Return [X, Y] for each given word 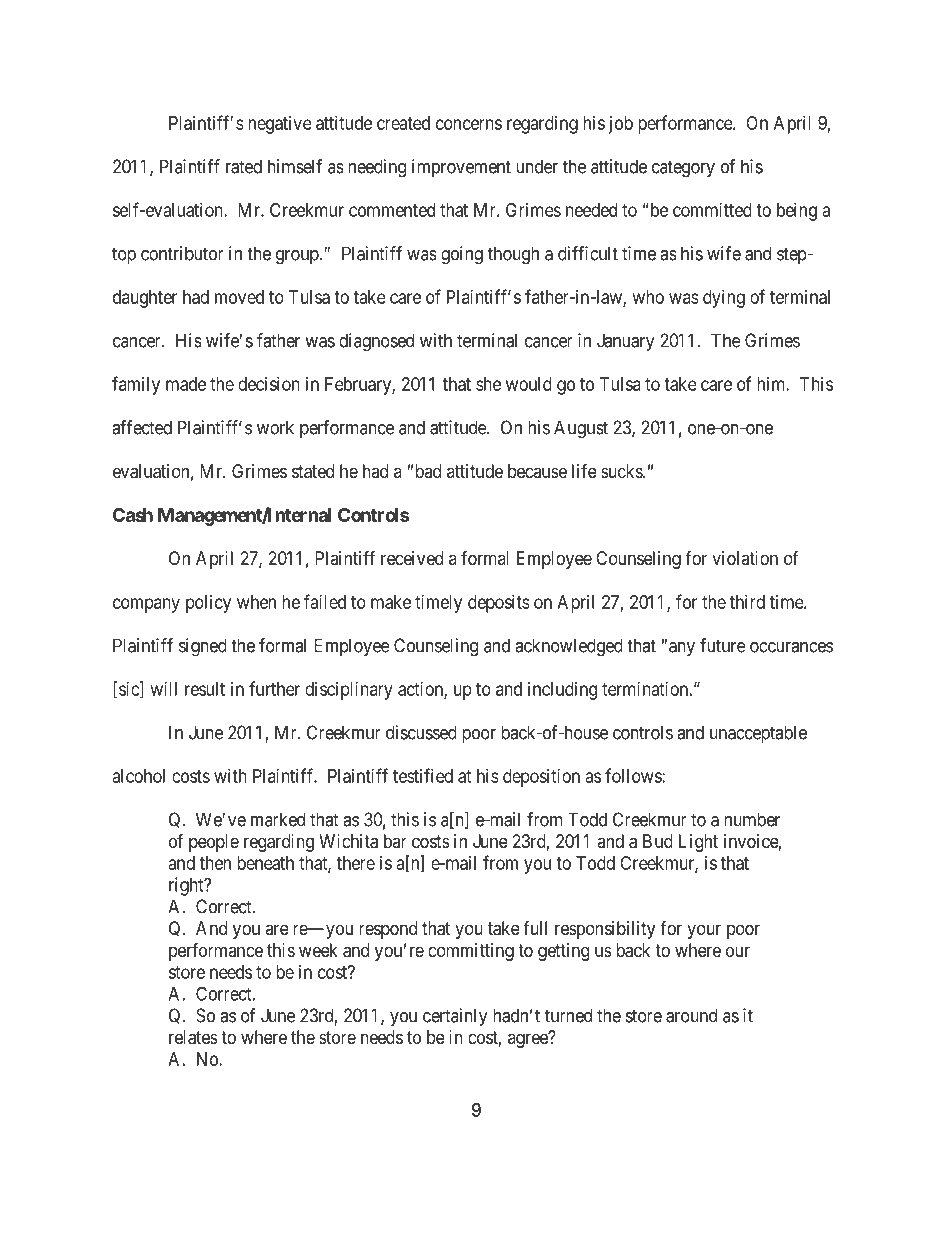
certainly [455, 1017]
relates [193, 1037]
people [214, 843]
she [488, 384]
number [752, 819]
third [747, 602]
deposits [499, 604]
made [186, 384]
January [626, 342]
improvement [461, 168]
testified [423, 775]
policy [208, 604]
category [683, 169]
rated [244, 166]
